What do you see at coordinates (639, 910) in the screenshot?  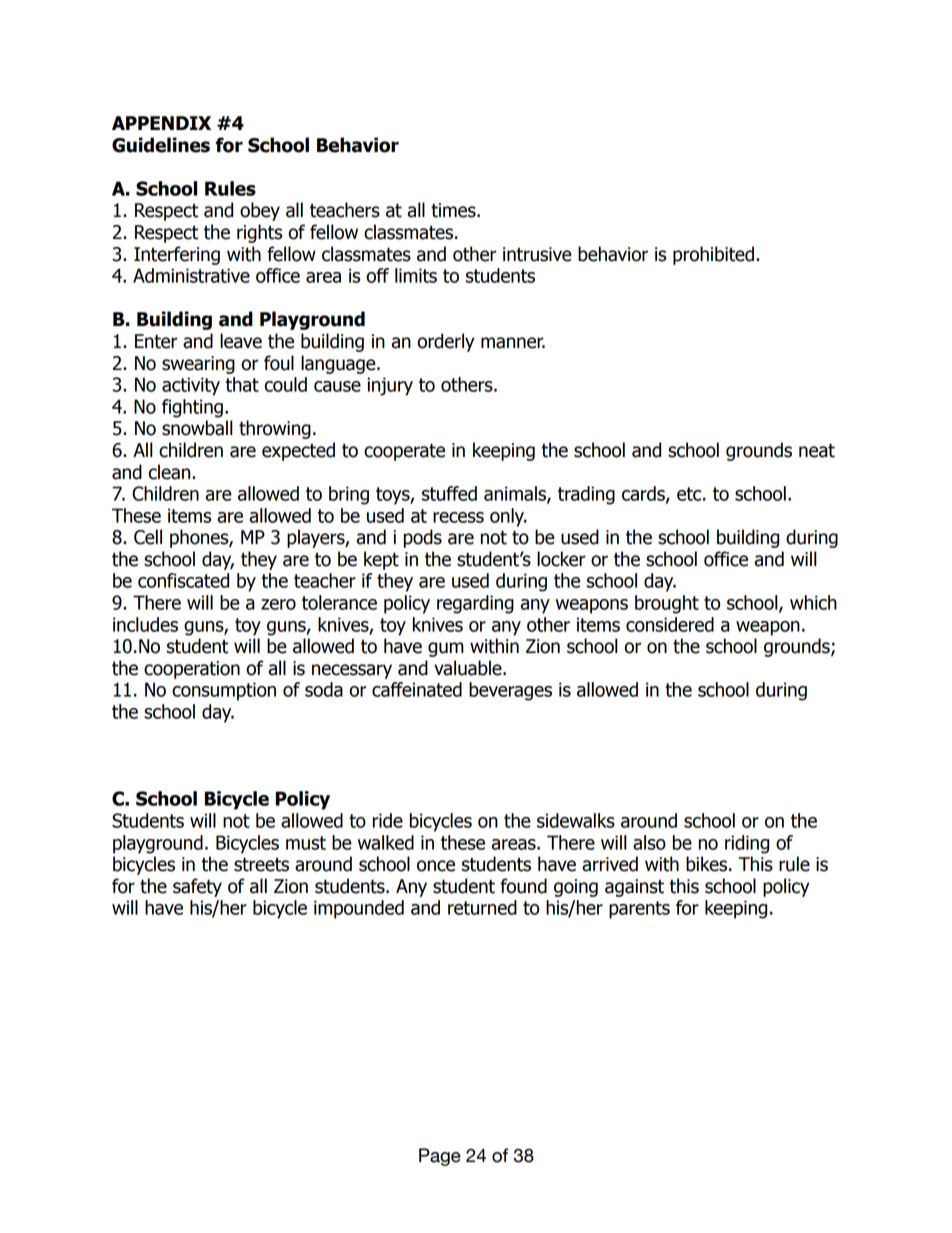 I see `parents` at bounding box center [639, 910].
